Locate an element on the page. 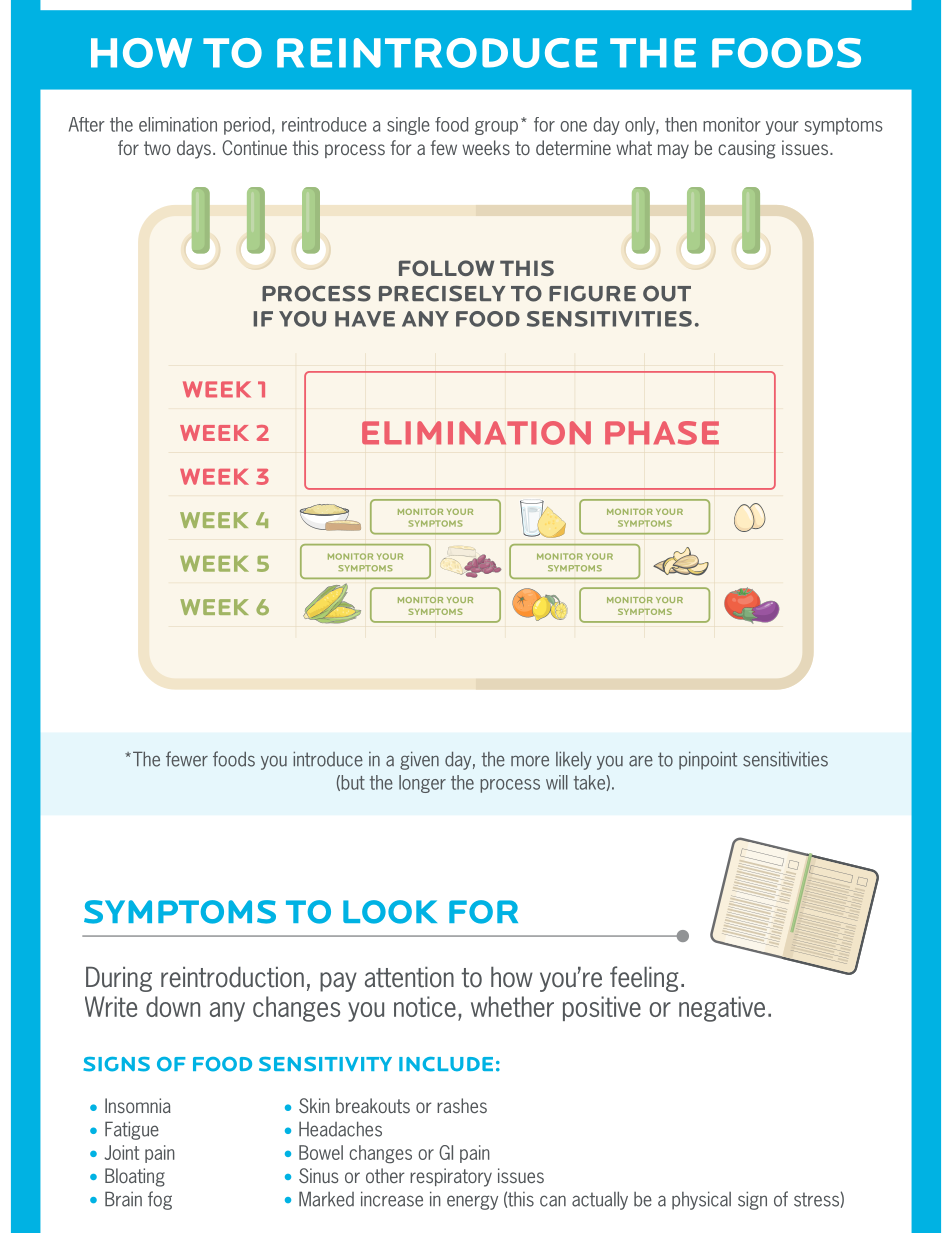 The width and height of the page is (952, 1233). PHASE is located at coordinates (662, 433).
